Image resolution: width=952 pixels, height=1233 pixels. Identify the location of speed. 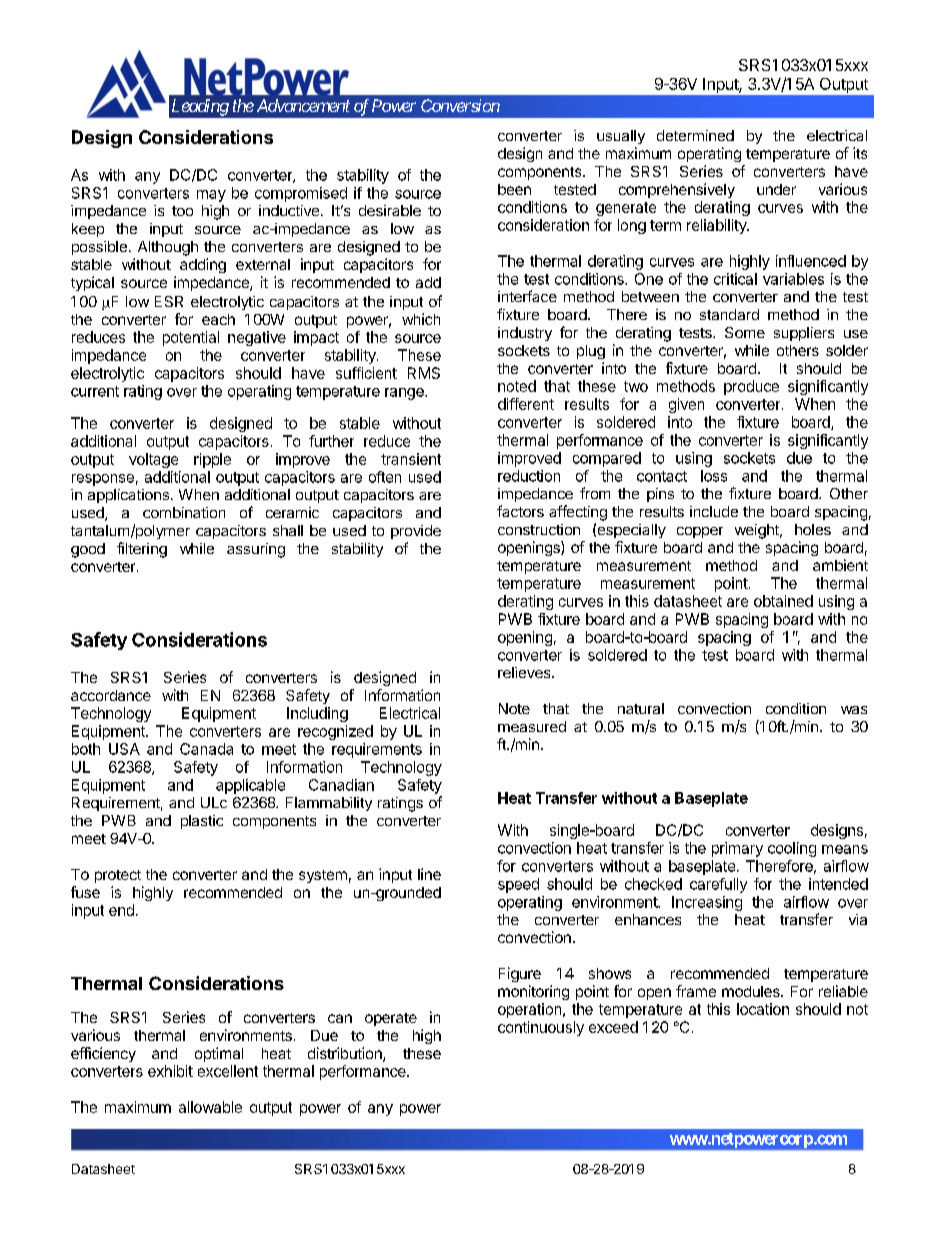
(518, 885).
